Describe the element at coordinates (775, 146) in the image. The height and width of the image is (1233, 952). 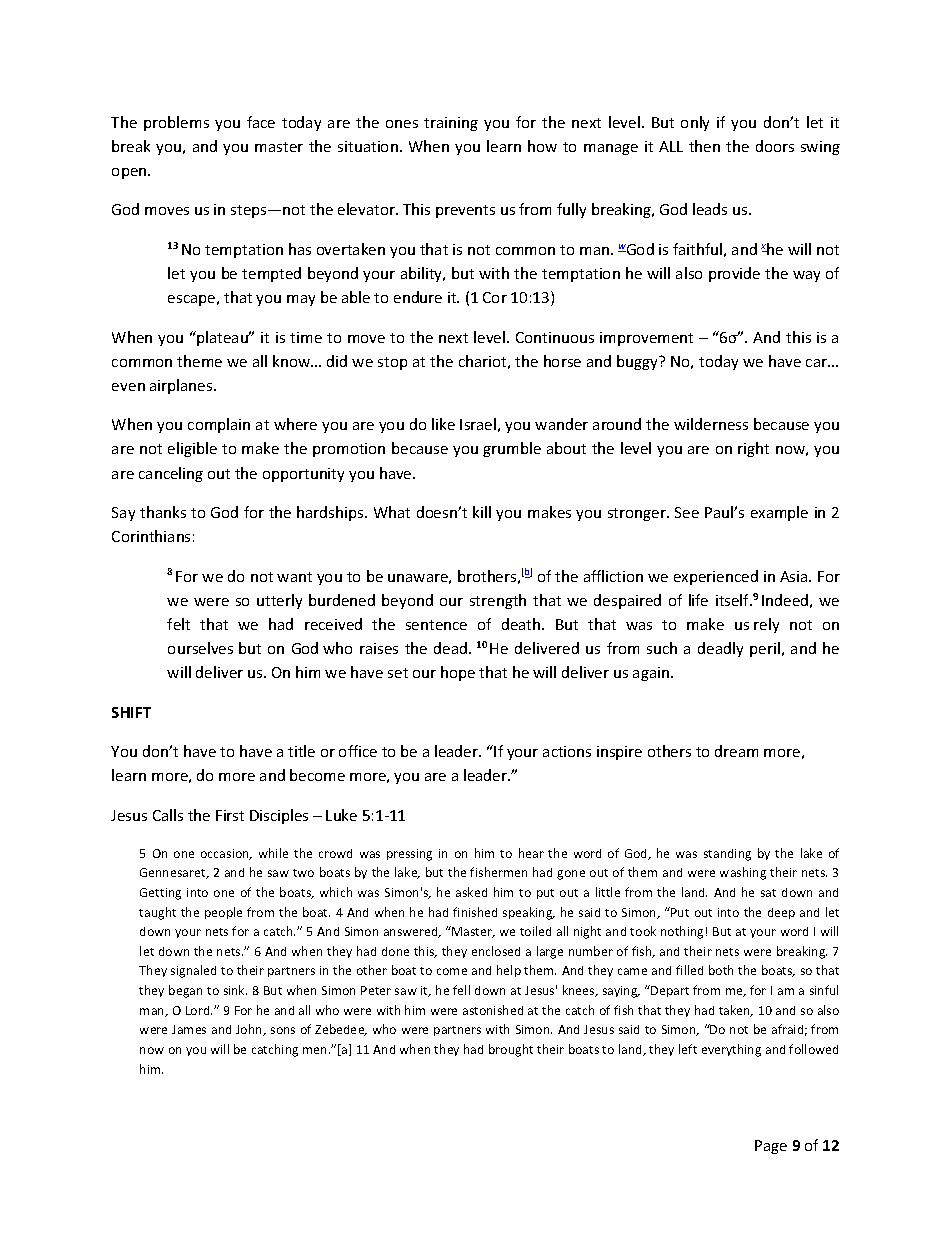
I see `doors` at that location.
